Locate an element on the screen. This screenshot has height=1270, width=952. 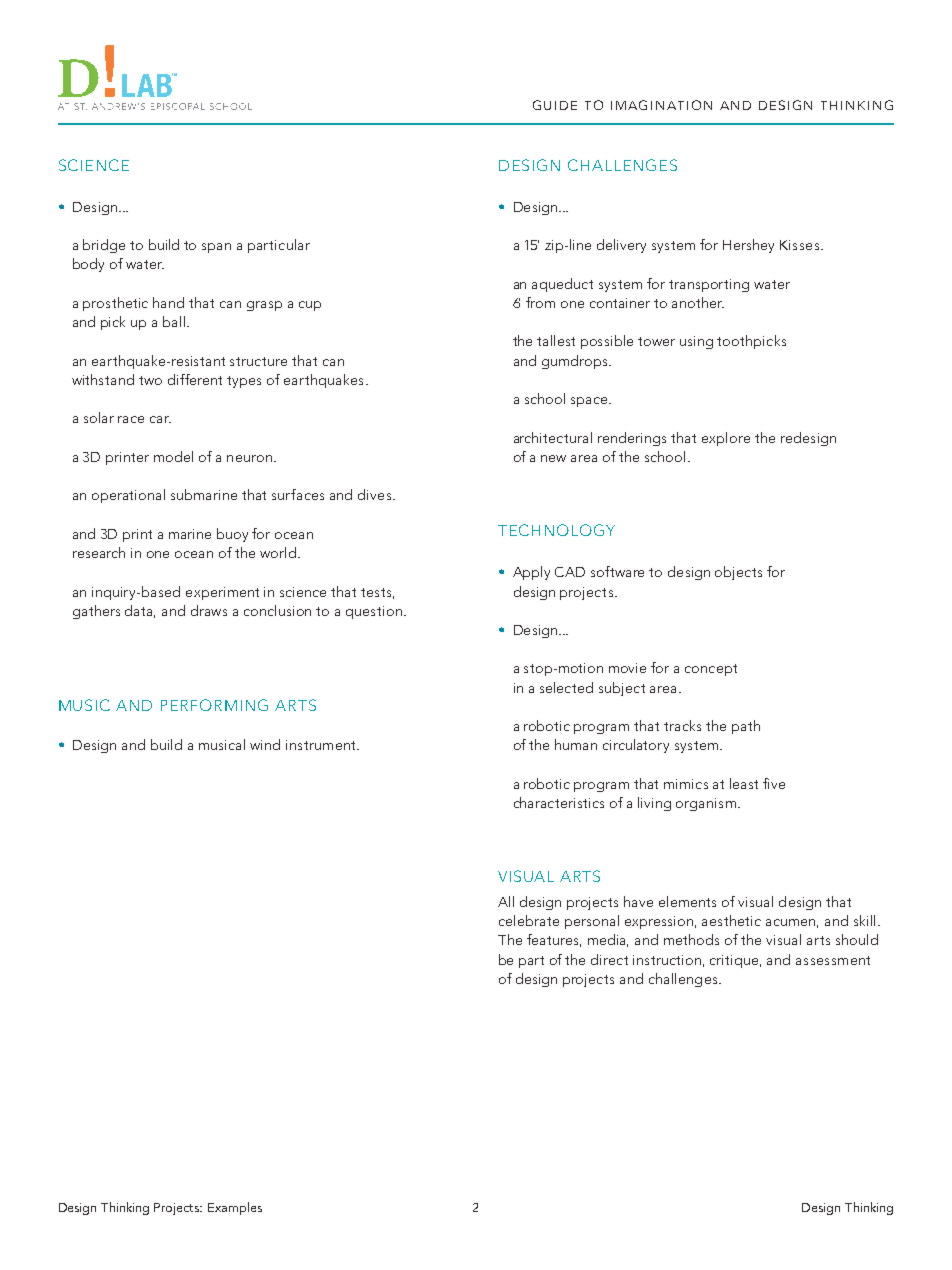
Examples is located at coordinates (235, 1208).
